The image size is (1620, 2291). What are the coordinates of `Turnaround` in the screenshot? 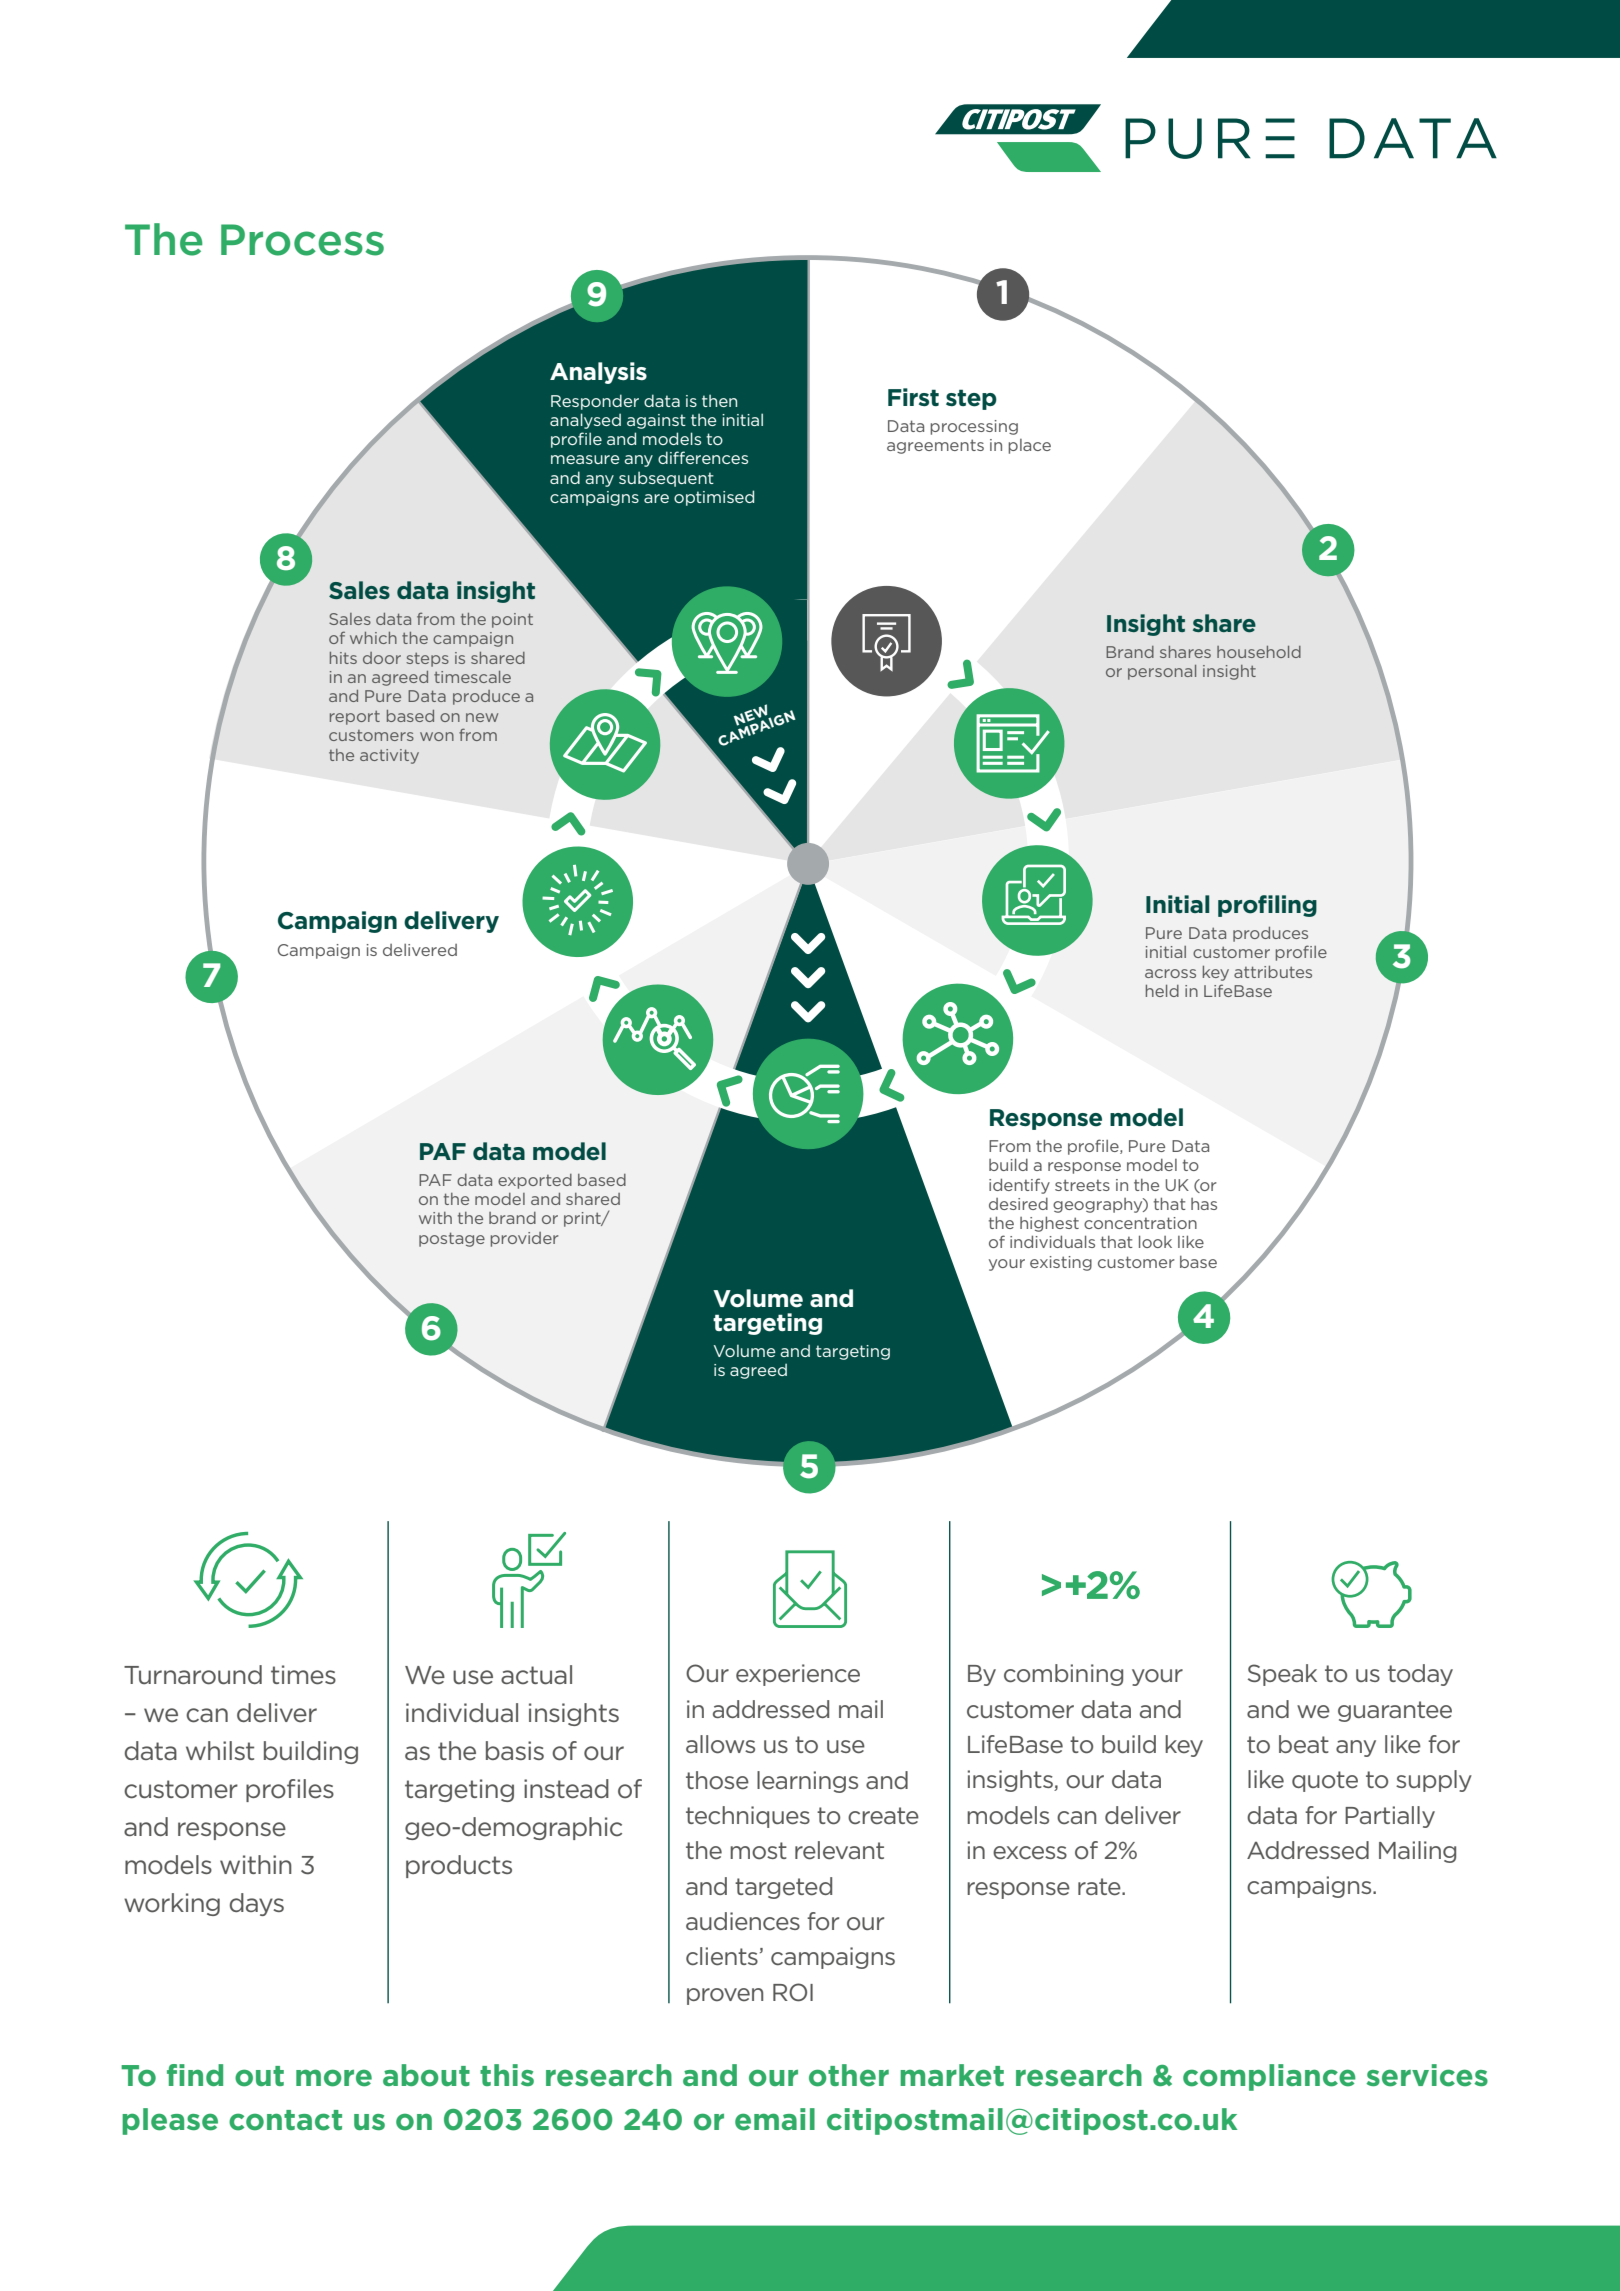 It's located at (193, 1675).
